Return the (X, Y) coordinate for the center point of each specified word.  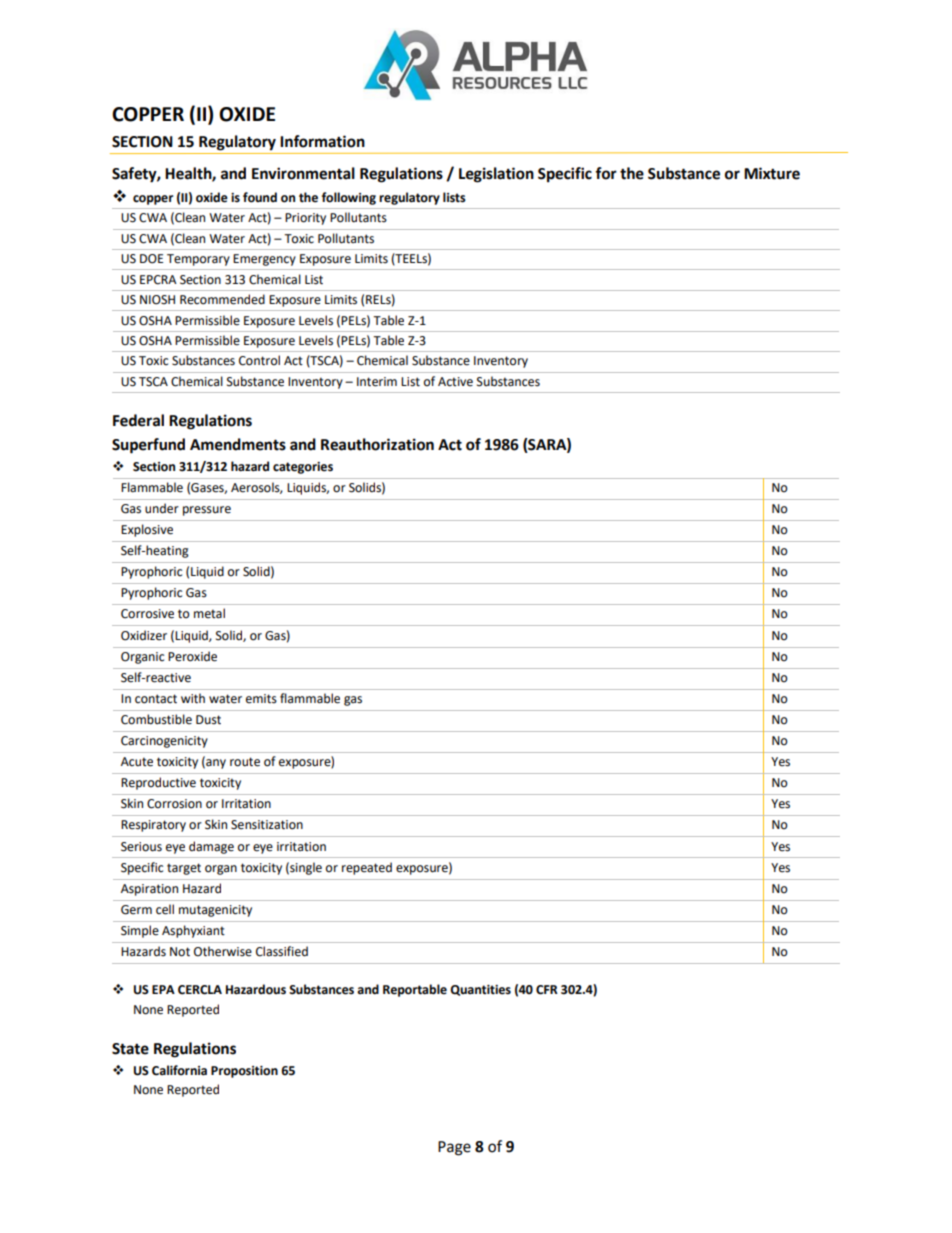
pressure (207, 511)
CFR (547, 990)
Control (259, 360)
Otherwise (223, 951)
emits (261, 699)
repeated (367, 868)
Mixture (772, 173)
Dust (208, 720)
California (179, 1070)
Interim (377, 382)
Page (454, 1148)
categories (303, 468)
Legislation (496, 175)
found (260, 197)
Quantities (480, 990)
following (349, 198)
